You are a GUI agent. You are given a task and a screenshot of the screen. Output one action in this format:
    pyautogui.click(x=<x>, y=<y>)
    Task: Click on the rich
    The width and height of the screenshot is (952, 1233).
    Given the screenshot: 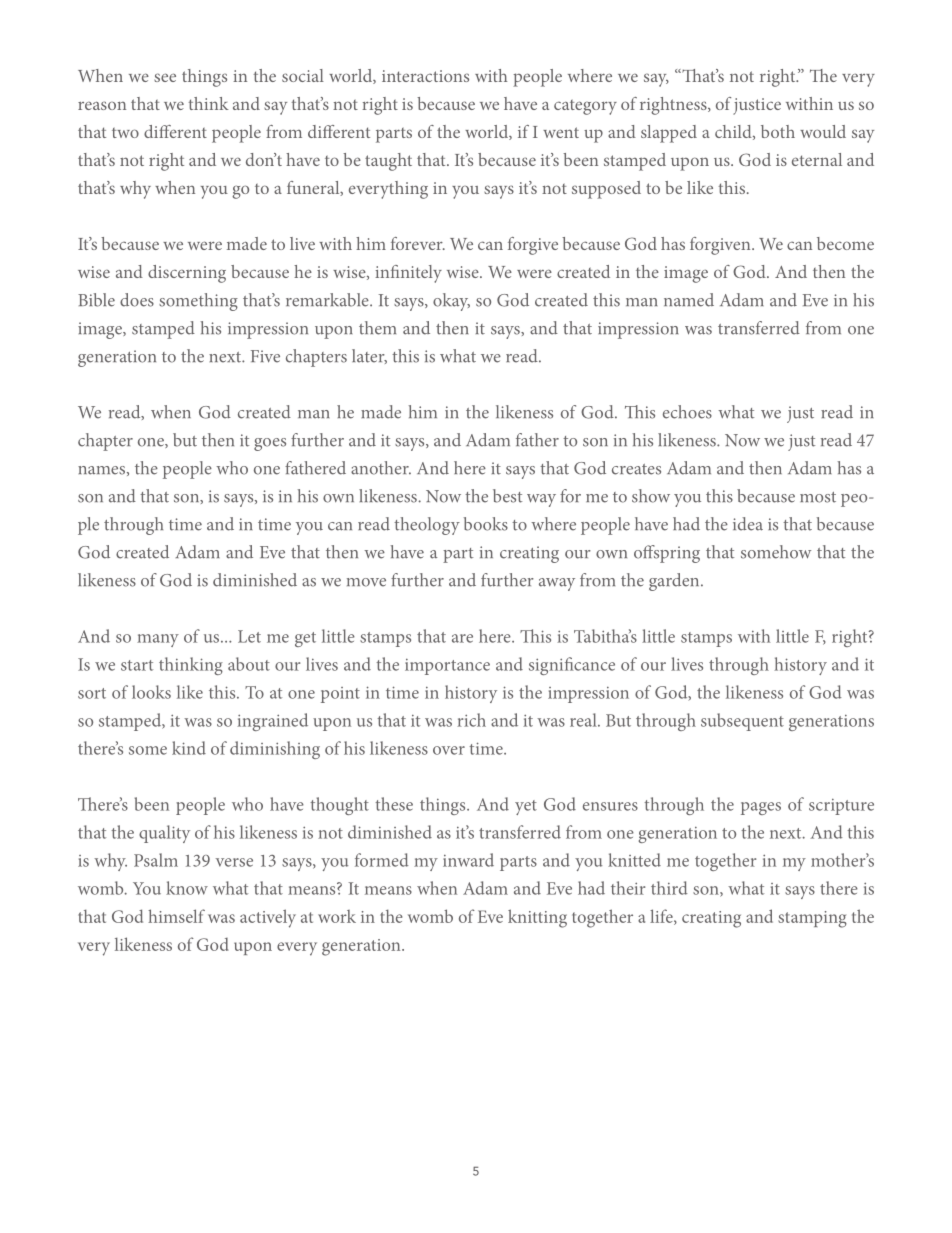 What is the action you would take?
    pyautogui.click(x=471, y=720)
